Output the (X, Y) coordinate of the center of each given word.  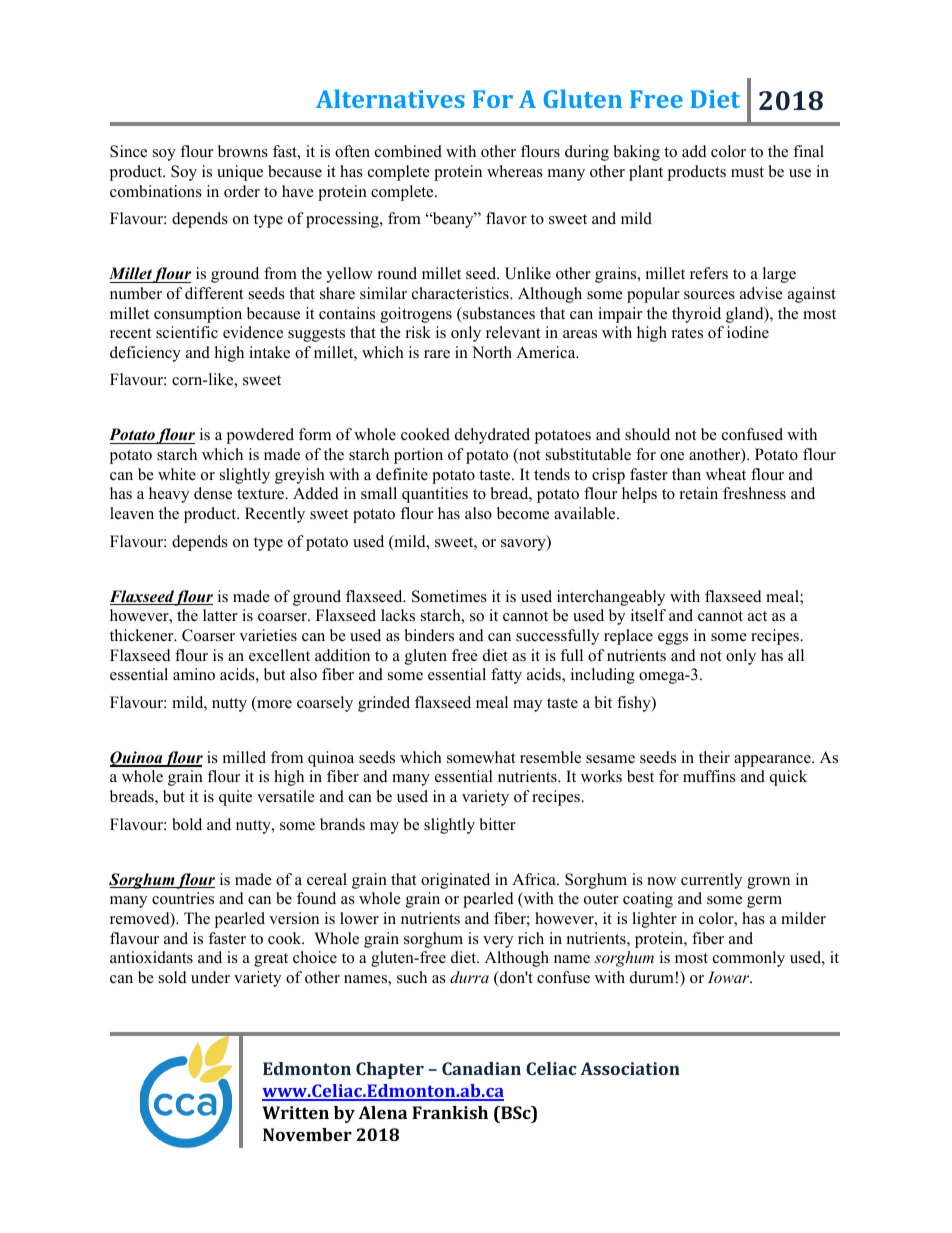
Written (295, 1112)
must (747, 172)
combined (408, 151)
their (714, 757)
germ (764, 902)
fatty (506, 676)
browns (243, 151)
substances (497, 314)
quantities (435, 495)
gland (745, 315)
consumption (198, 315)
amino (194, 674)
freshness (754, 493)
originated (455, 881)
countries (183, 898)
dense (213, 493)
